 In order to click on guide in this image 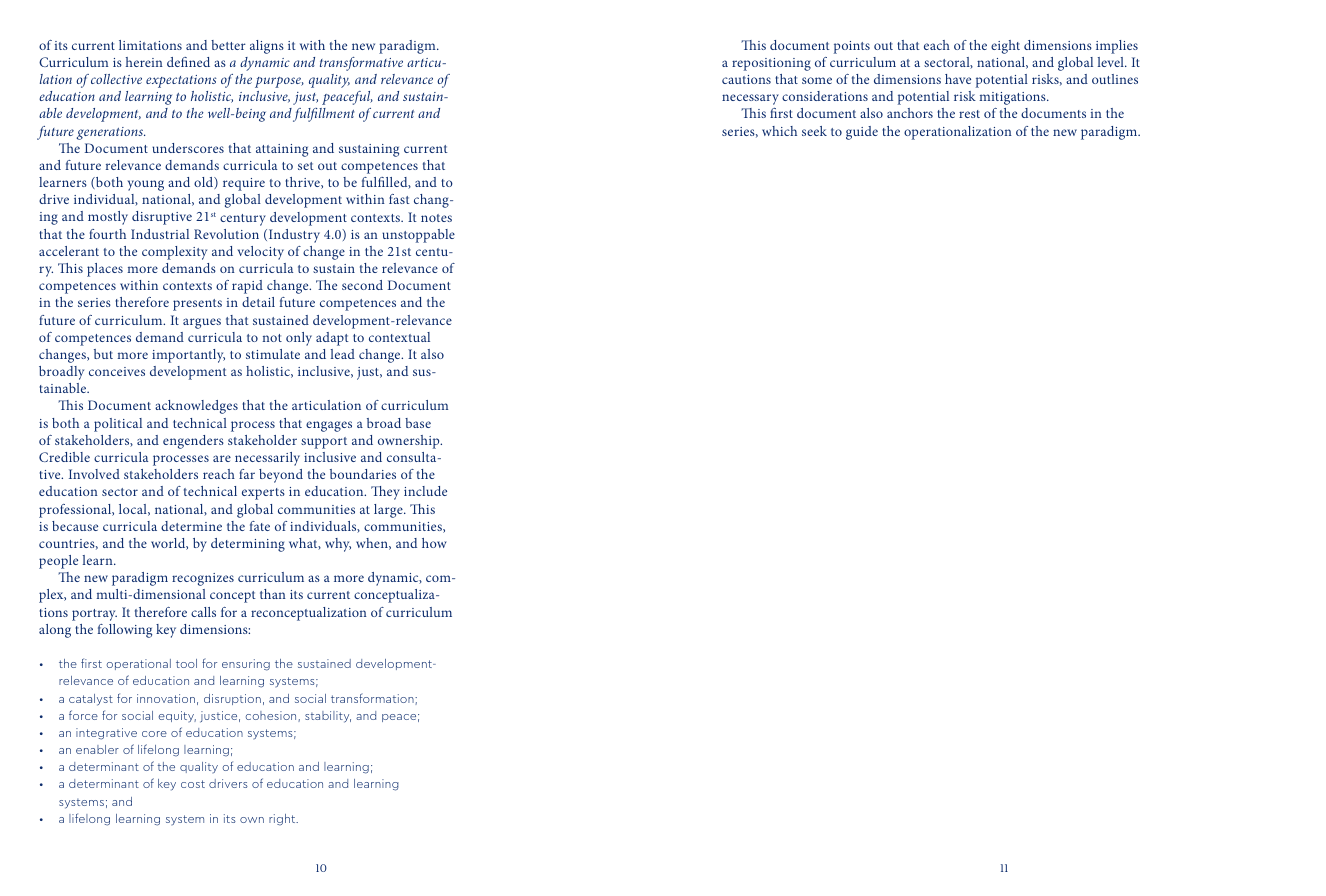, I will do `click(862, 133)`.
